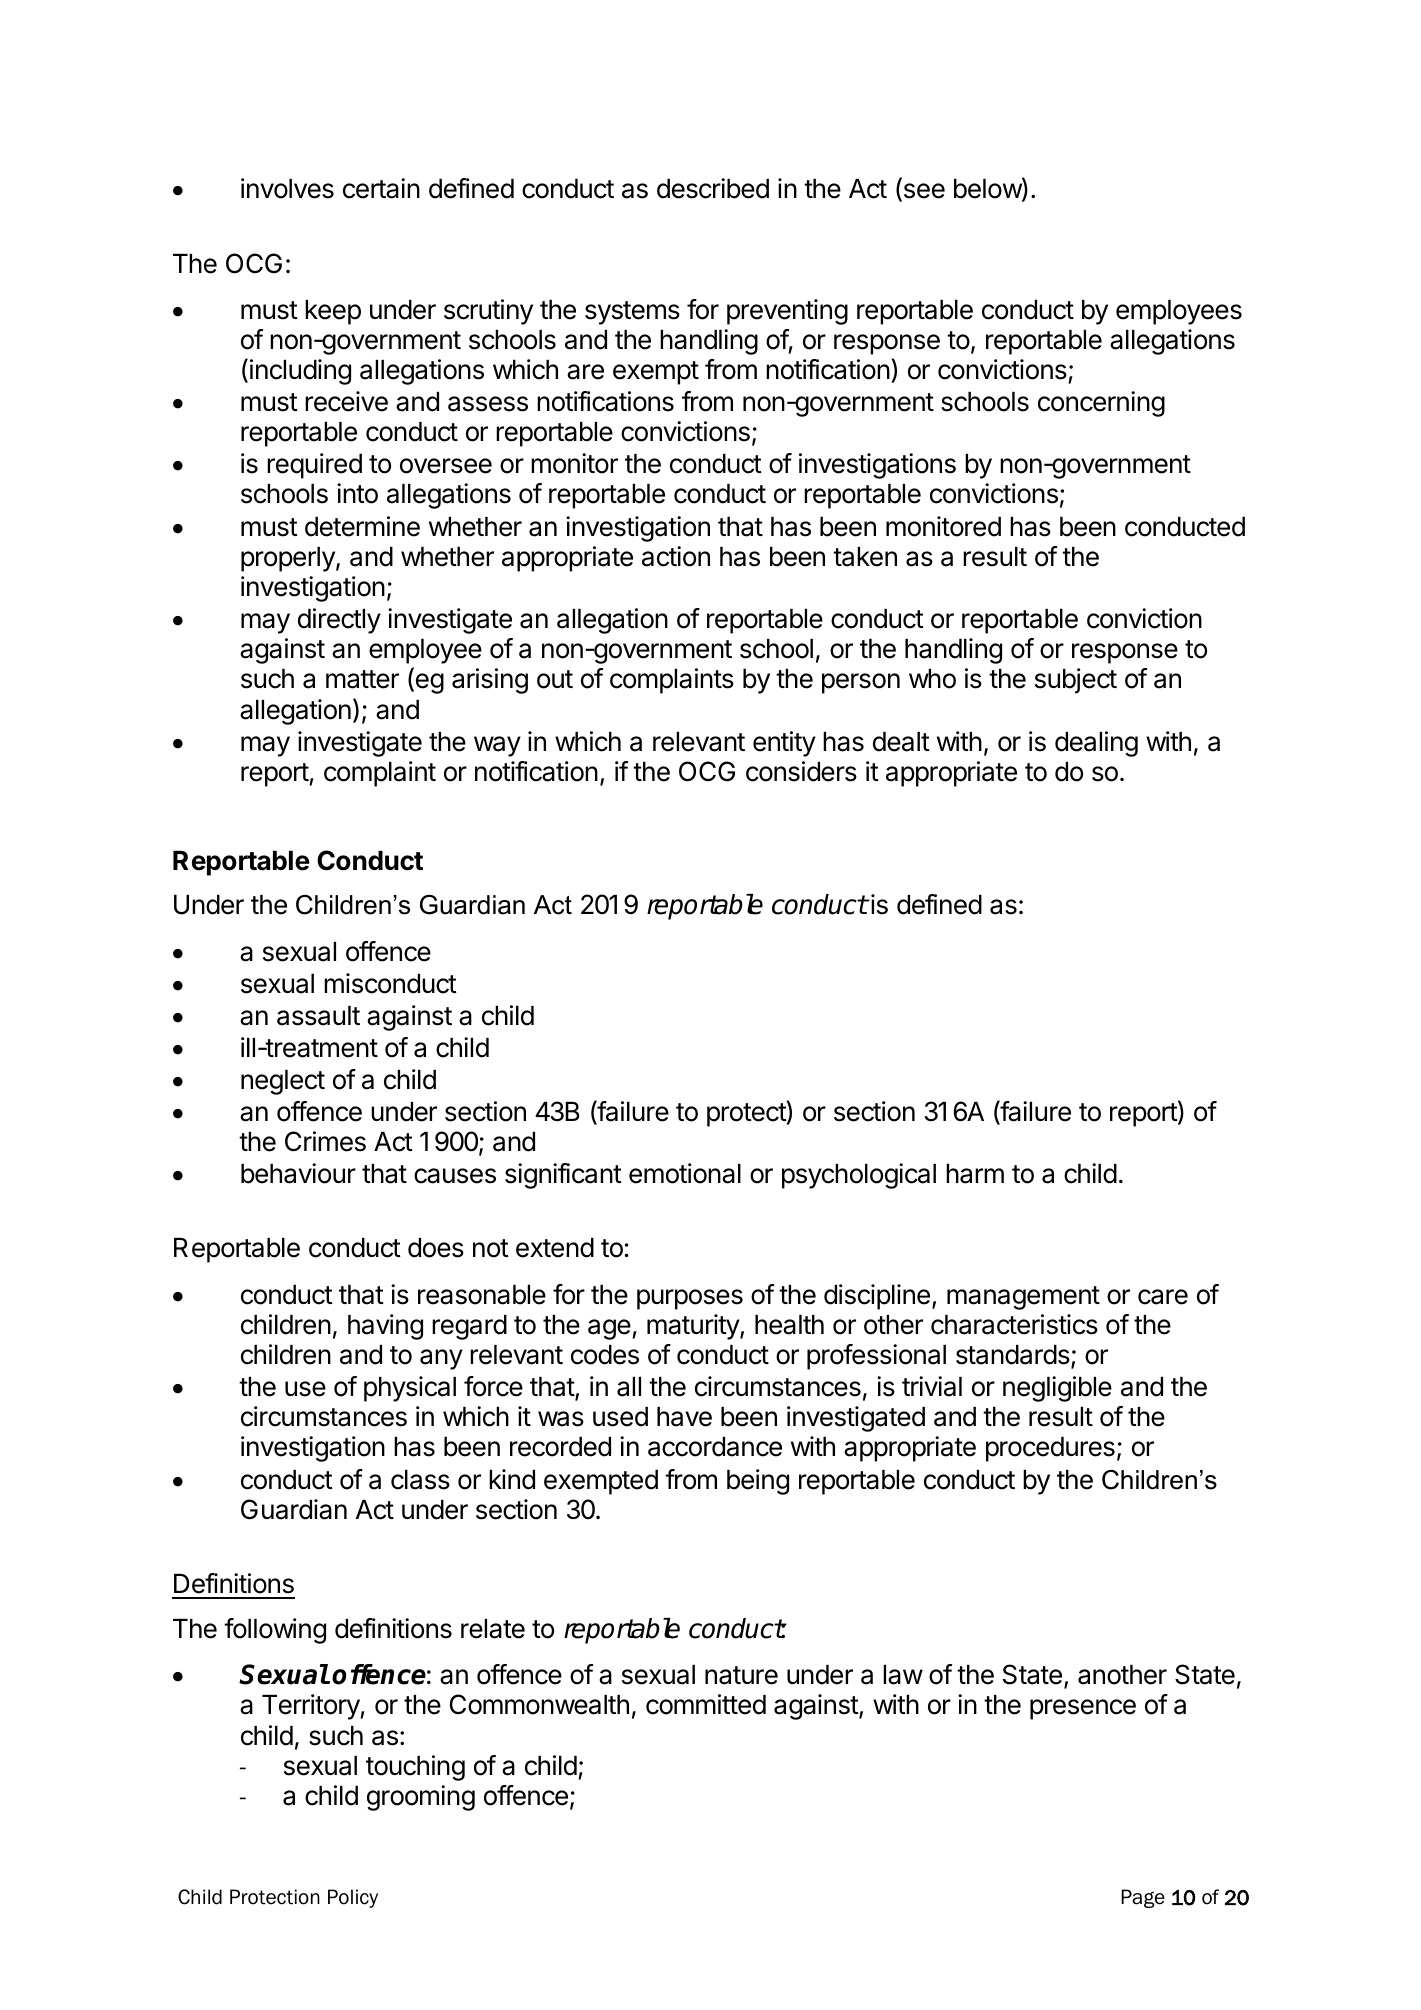 The width and height of the screenshot is (1421, 2010). What do you see at coordinates (1101, 404) in the screenshot?
I see `concerning` at bounding box center [1101, 404].
